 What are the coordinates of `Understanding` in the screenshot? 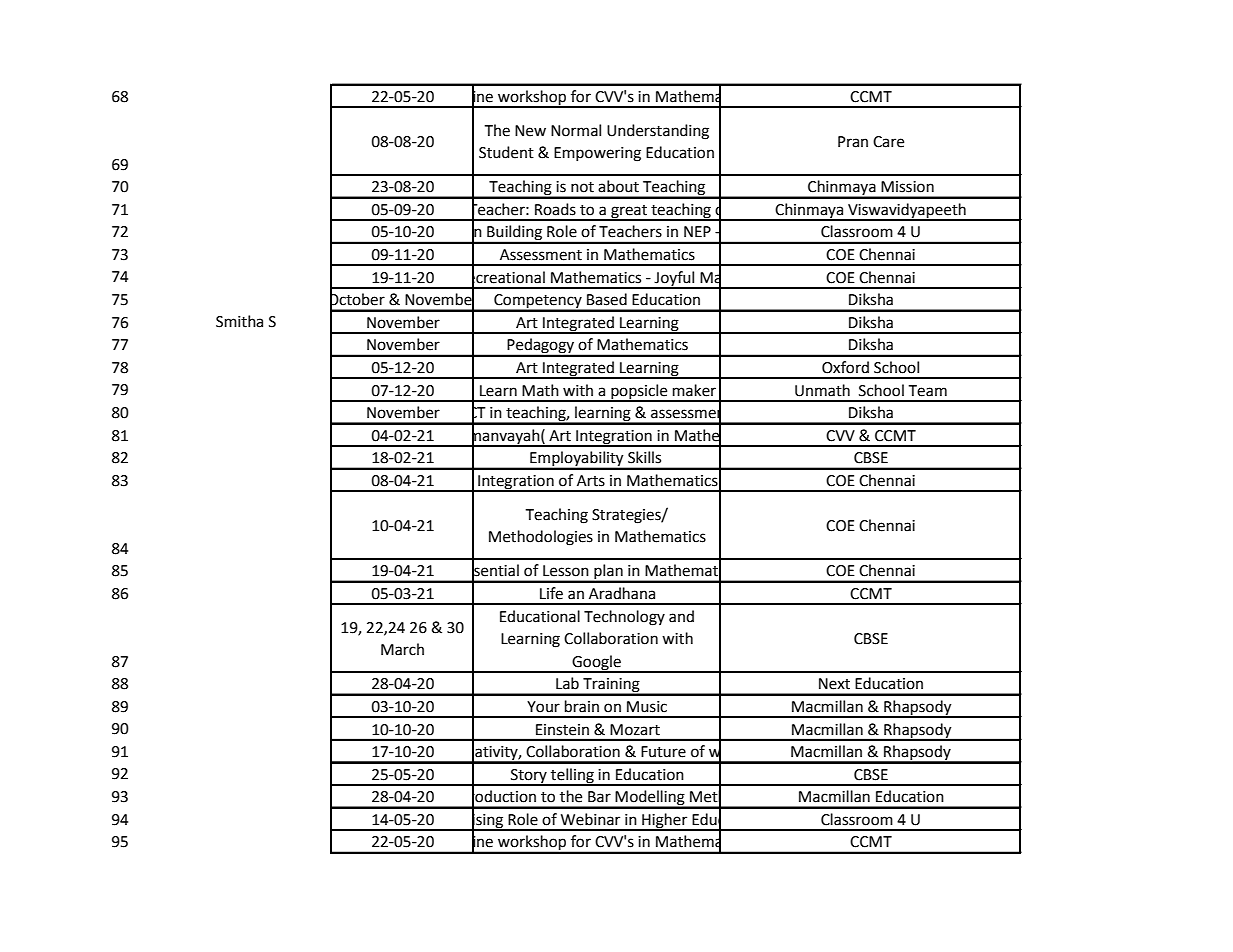 It's located at (658, 132).
